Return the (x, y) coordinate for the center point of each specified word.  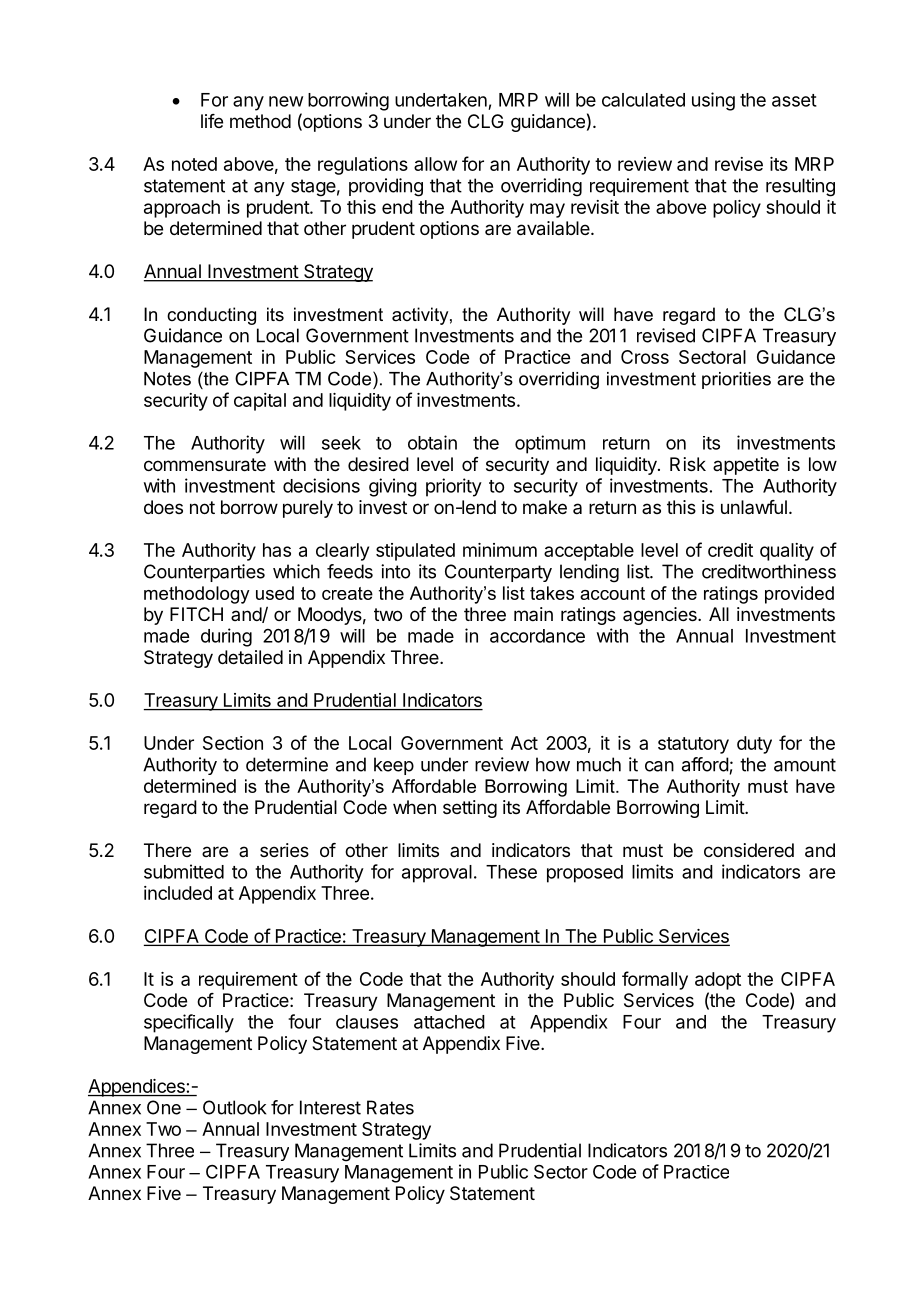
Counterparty (498, 573)
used (275, 593)
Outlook (234, 1107)
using (713, 101)
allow (435, 164)
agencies (661, 616)
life (212, 121)
